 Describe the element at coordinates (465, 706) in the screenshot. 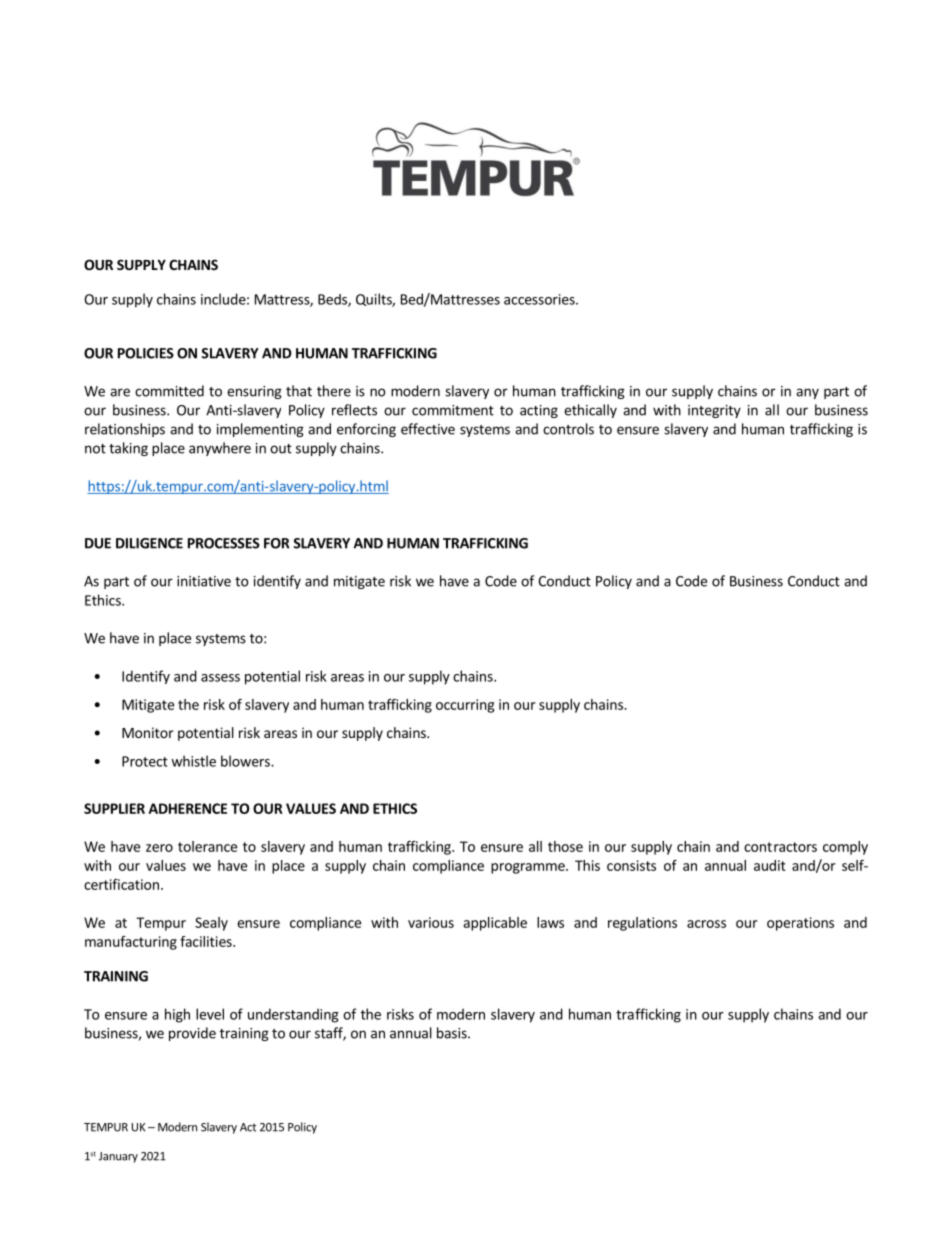

I see `occurring` at that location.
